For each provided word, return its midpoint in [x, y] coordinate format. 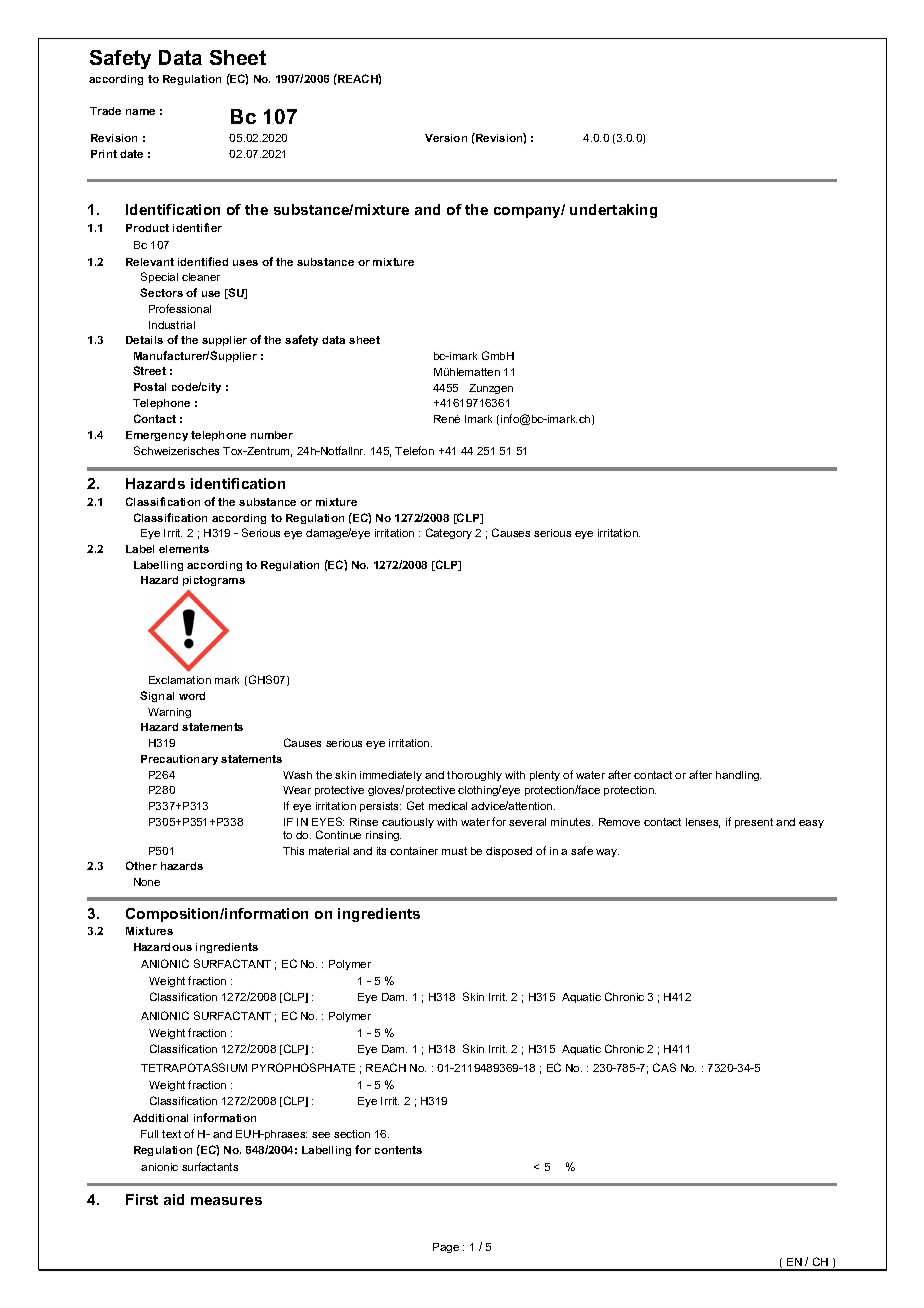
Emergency [157, 436]
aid [174, 1199]
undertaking [613, 211]
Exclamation [180, 680]
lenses [703, 823]
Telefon [414, 450]
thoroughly [474, 776]
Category [449, 533]
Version [446, 138]
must [454, 851]
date [131, 154]
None [147, 882]
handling [738, 776]
